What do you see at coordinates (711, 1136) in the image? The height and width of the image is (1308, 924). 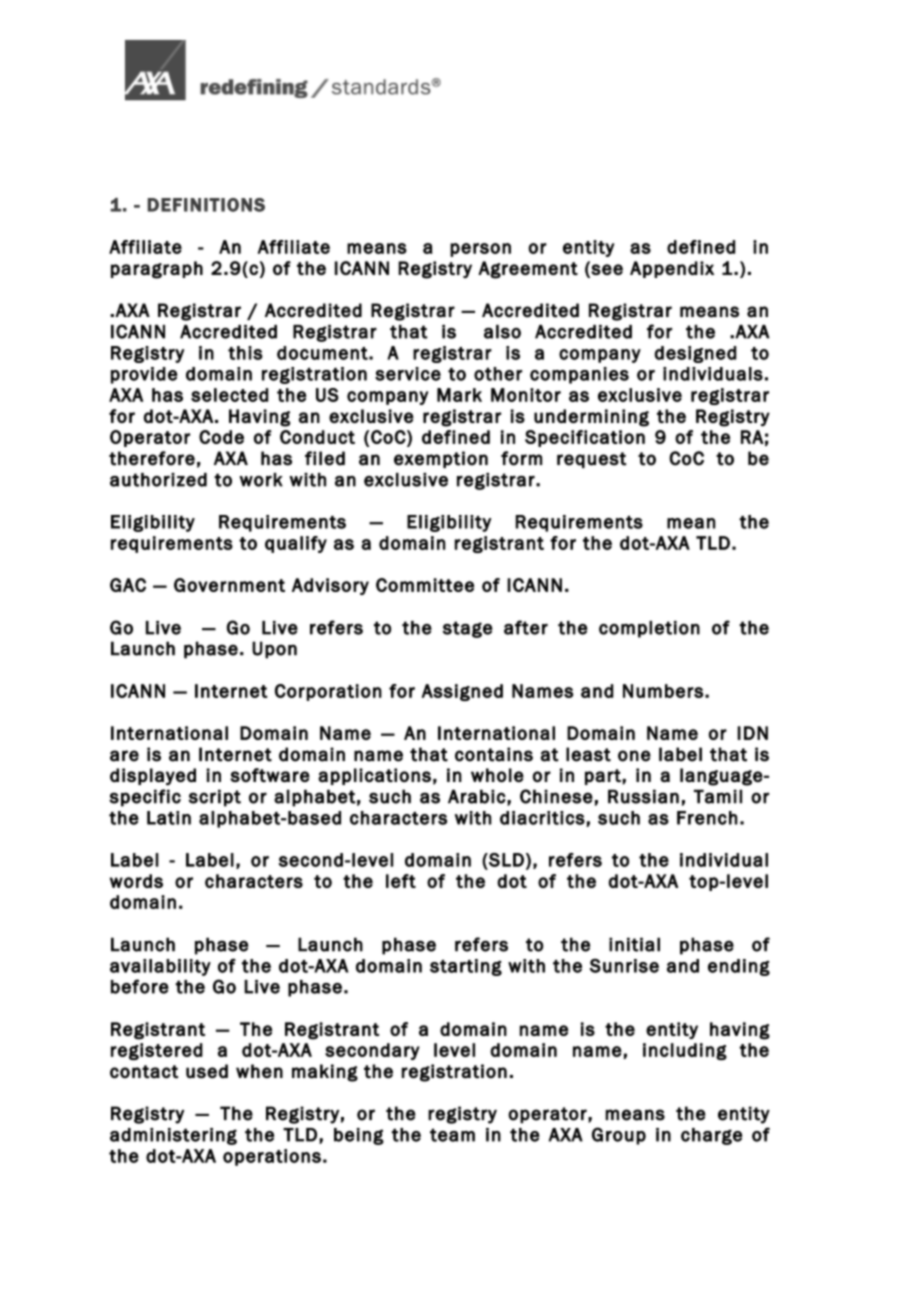 I see `charge` at bounding box center [711, 1136].
